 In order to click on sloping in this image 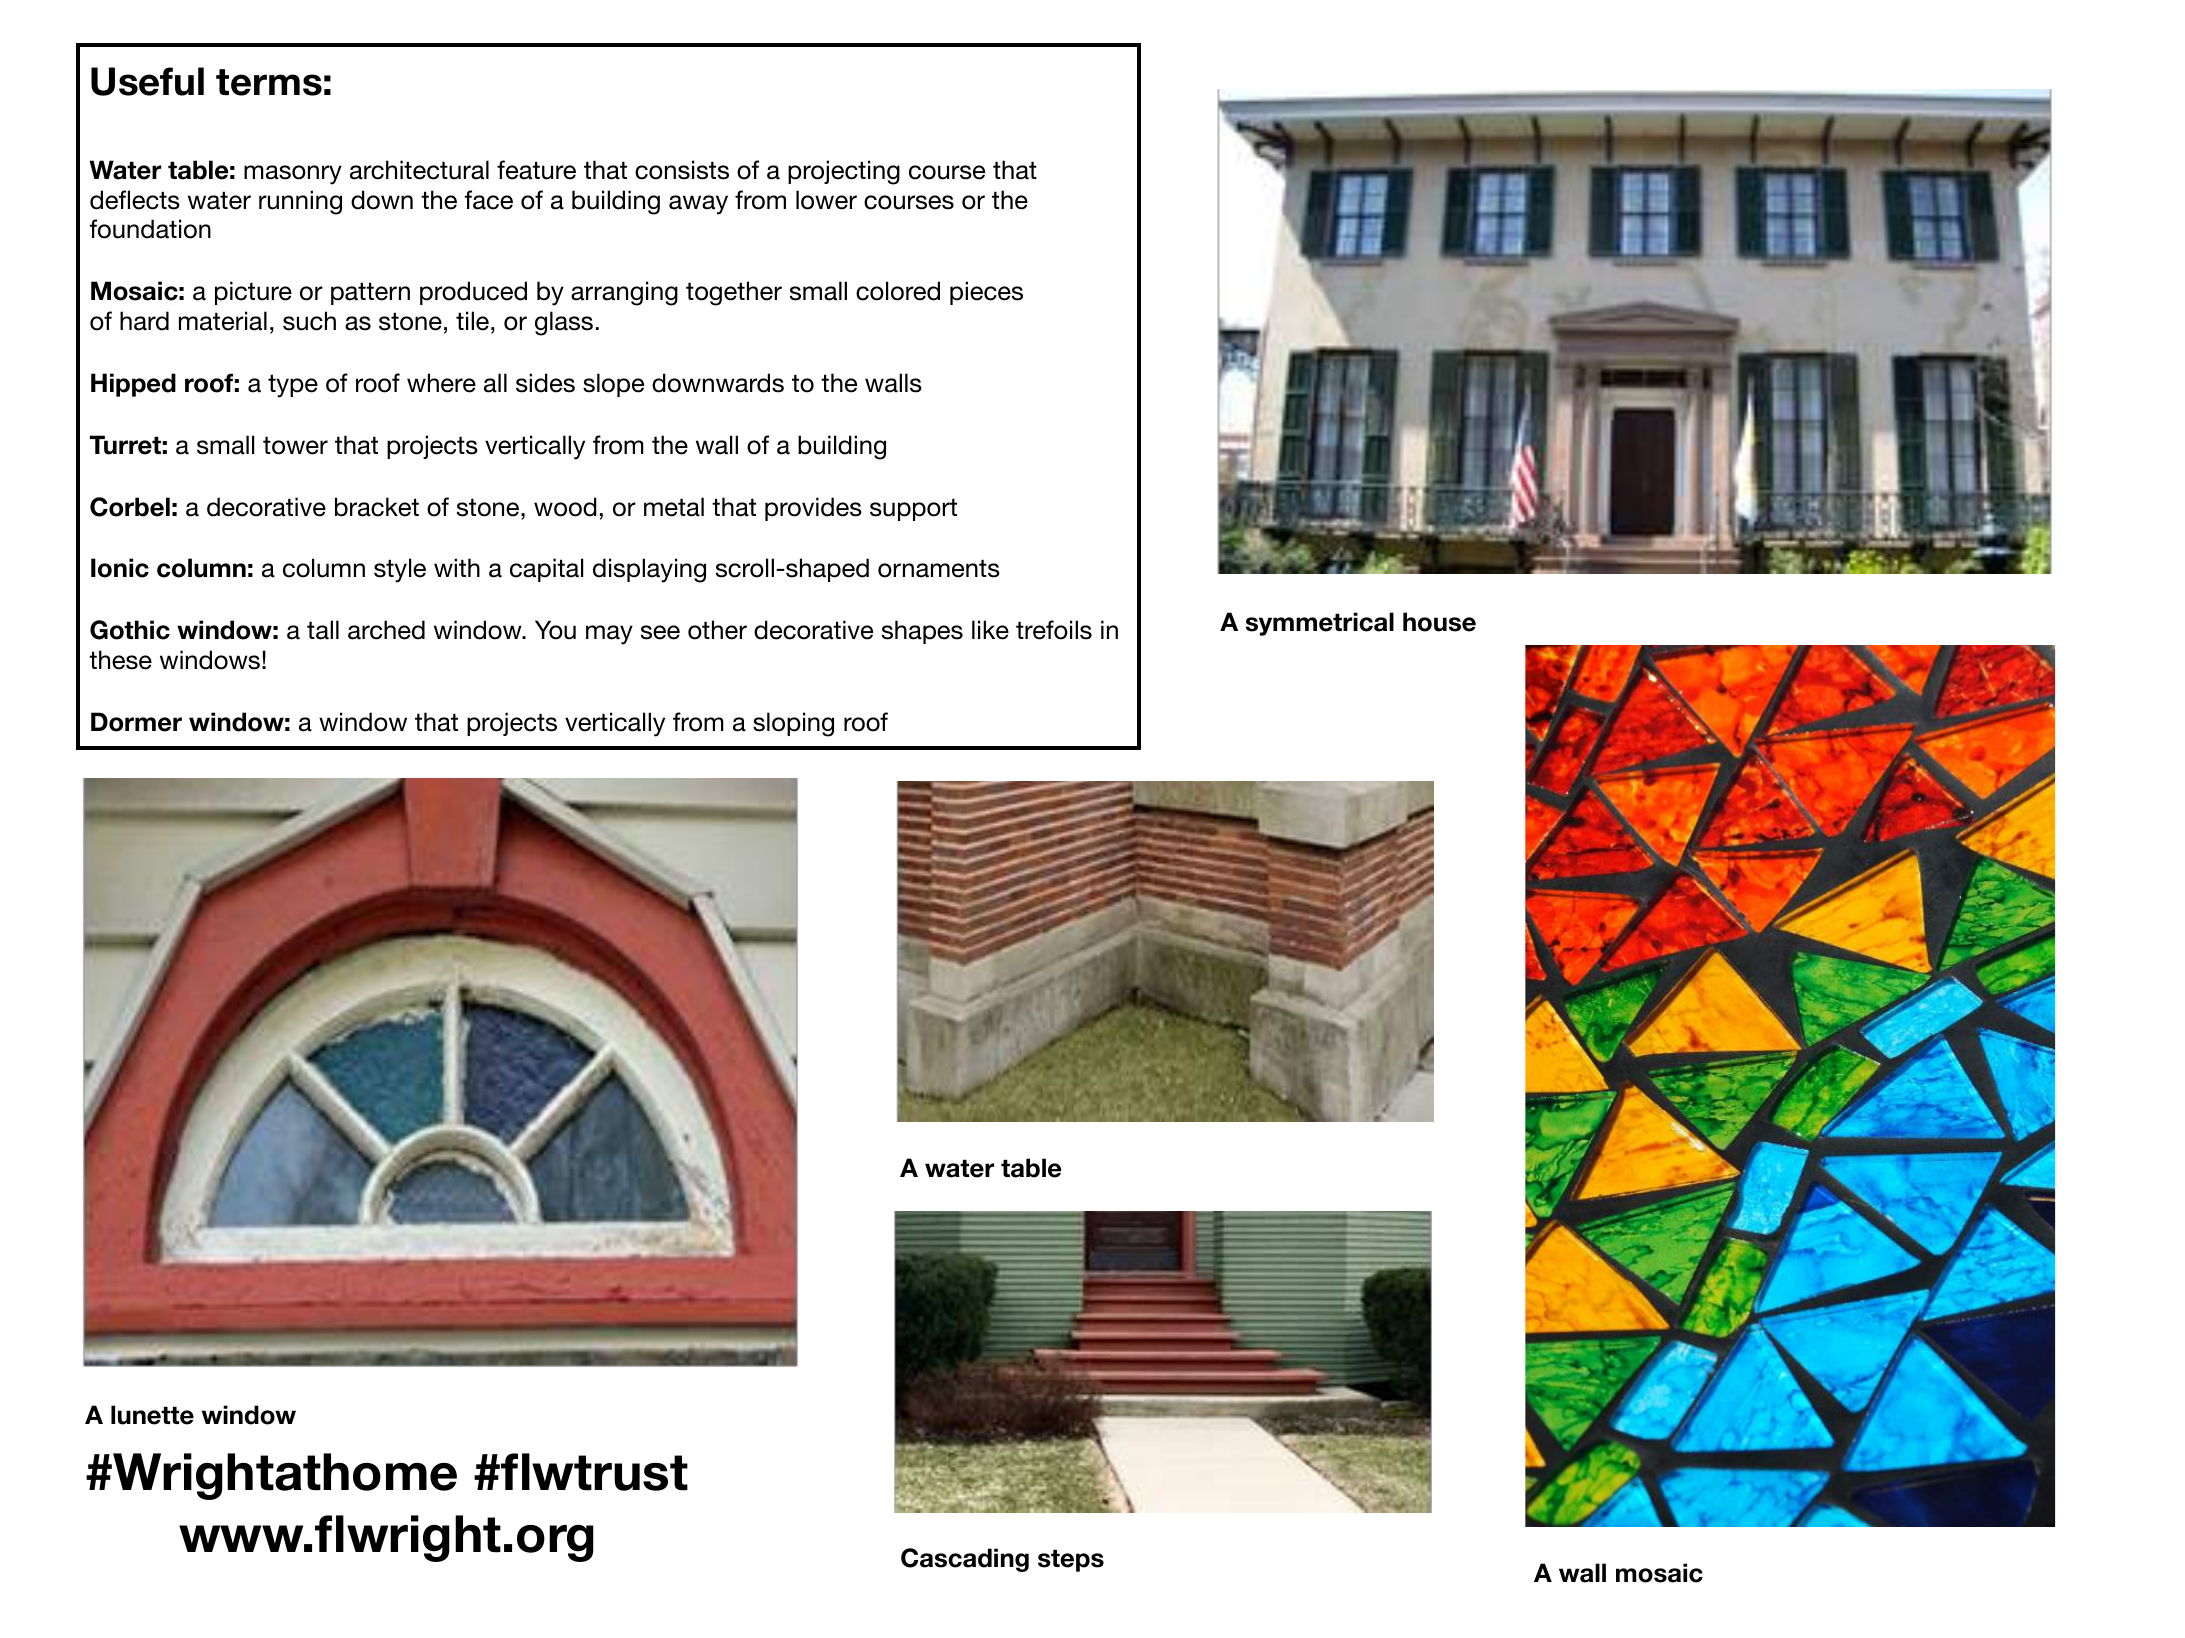, I will do `click(793, 724)`.
